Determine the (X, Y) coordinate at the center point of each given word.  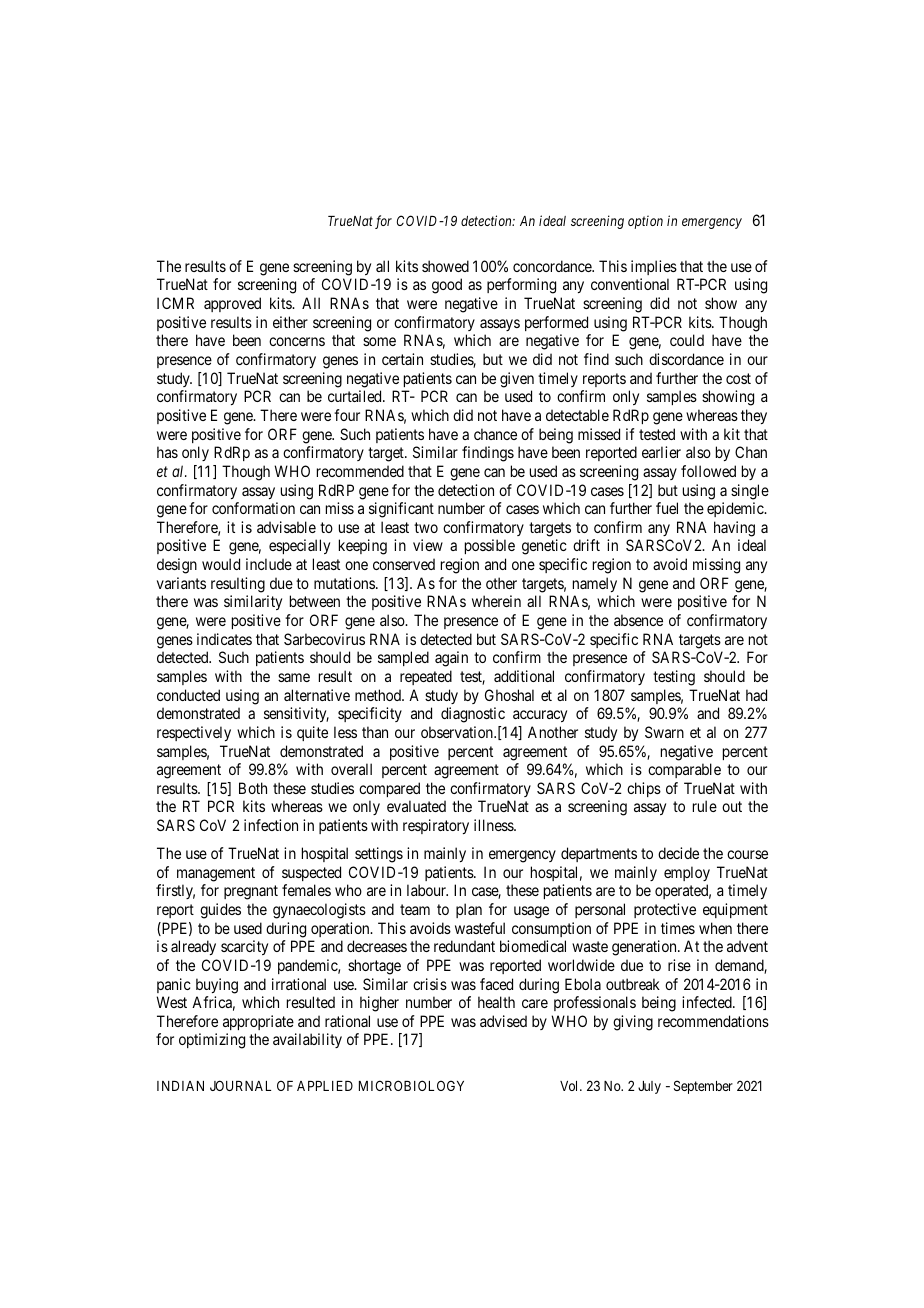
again (451, 659)
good (447, 286)
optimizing (212, 1041)
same (294, 677)
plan (469, 910)
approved (232, 304)
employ (687, 873)
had (756, 695)
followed (708, 471)
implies (654, 267)
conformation (253, 508)
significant (401, 510)
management (216, 874)
